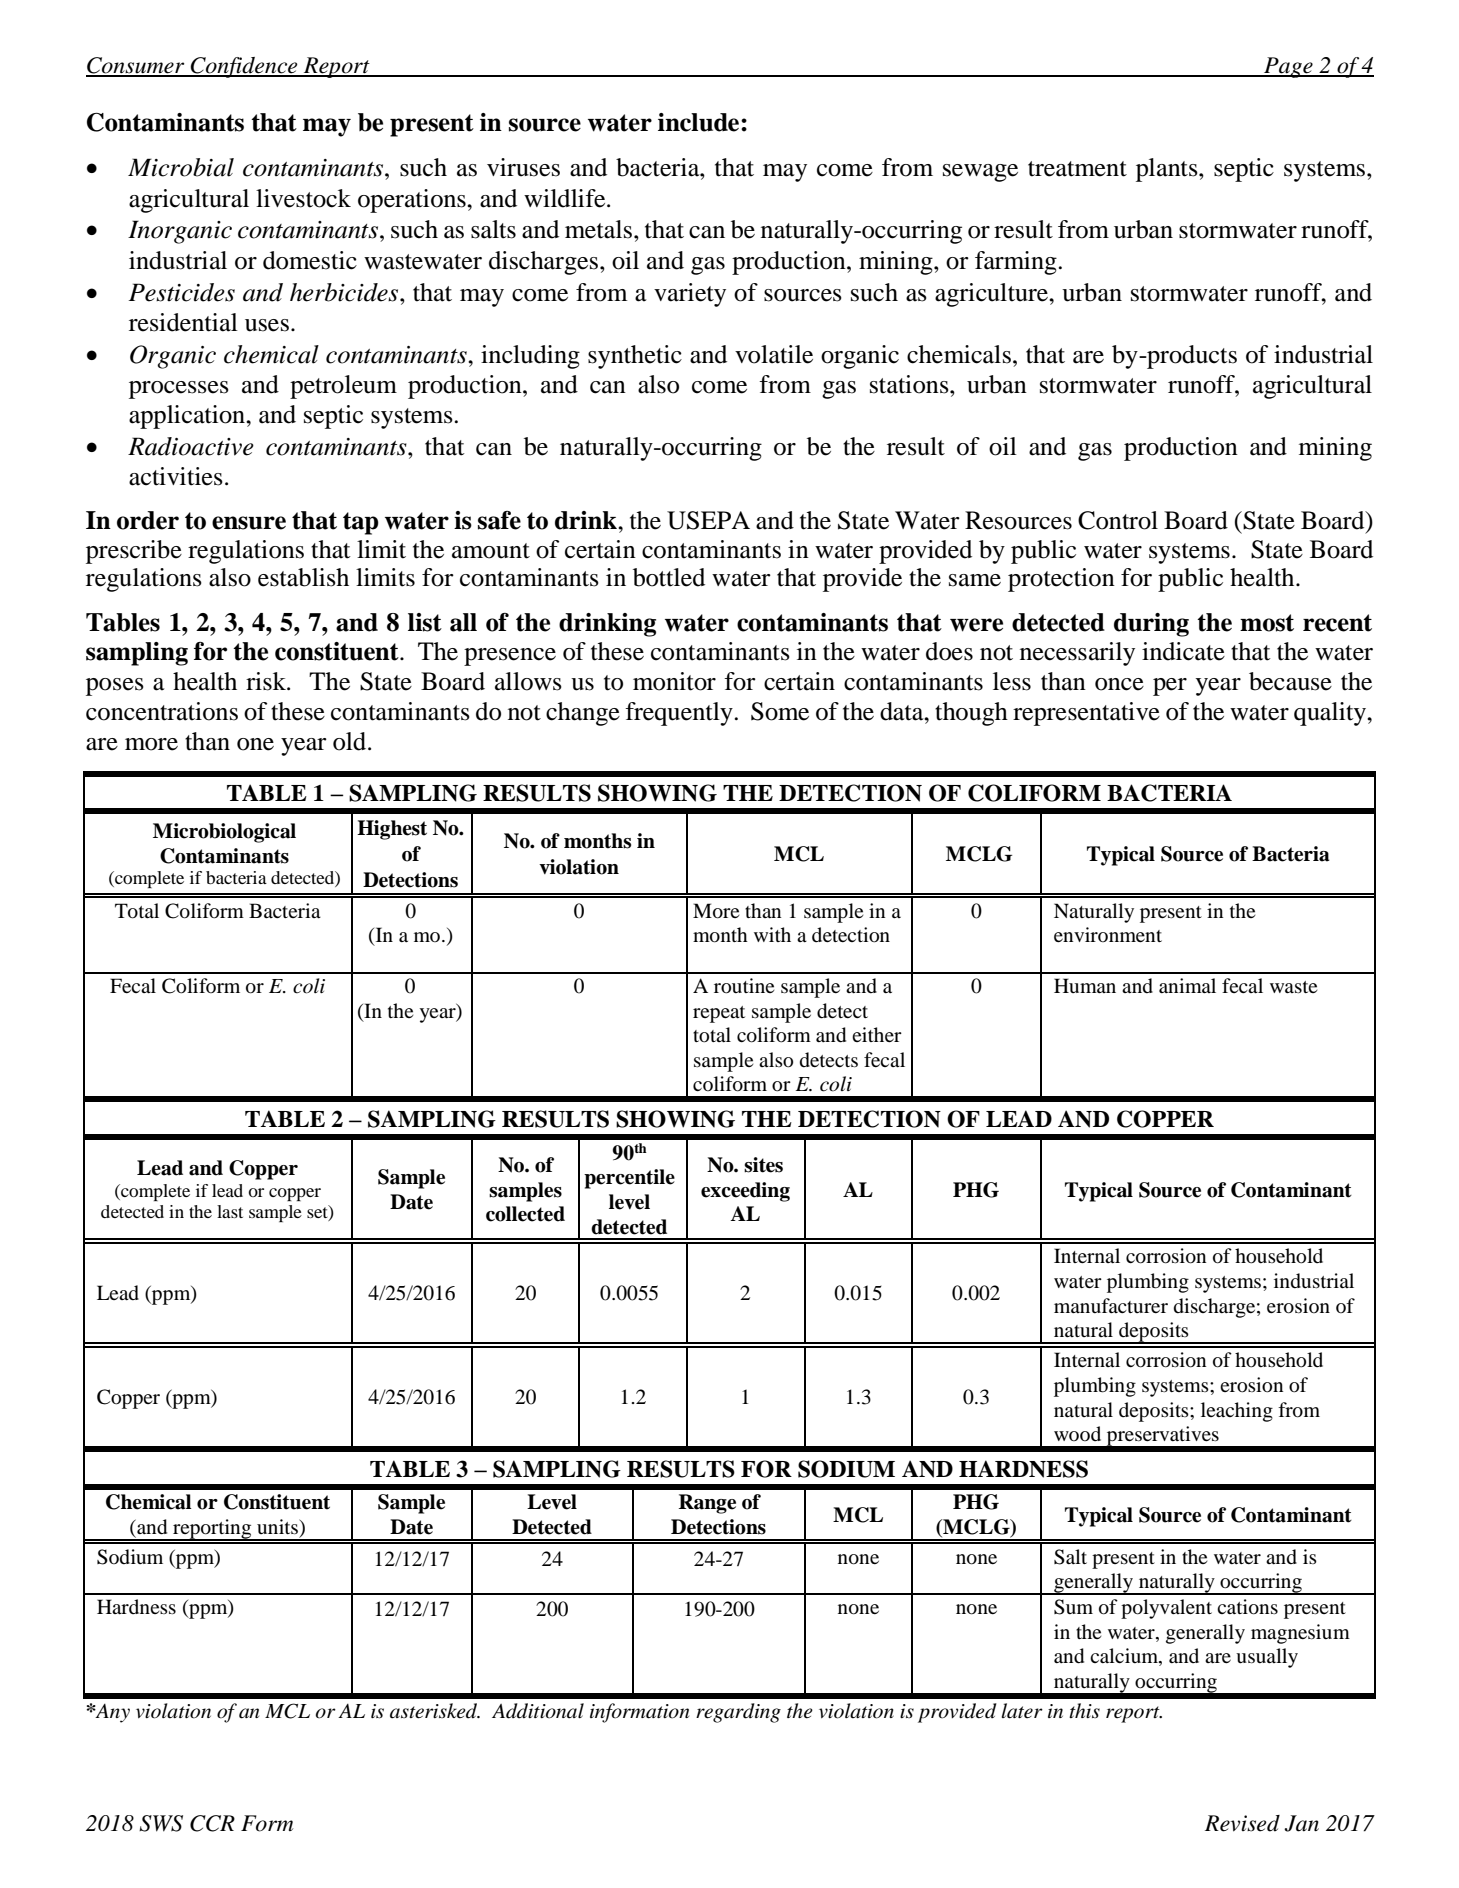 The height and width of the screenshot is (1888, 1459). I want to click on plants, so click(1168, 170).
